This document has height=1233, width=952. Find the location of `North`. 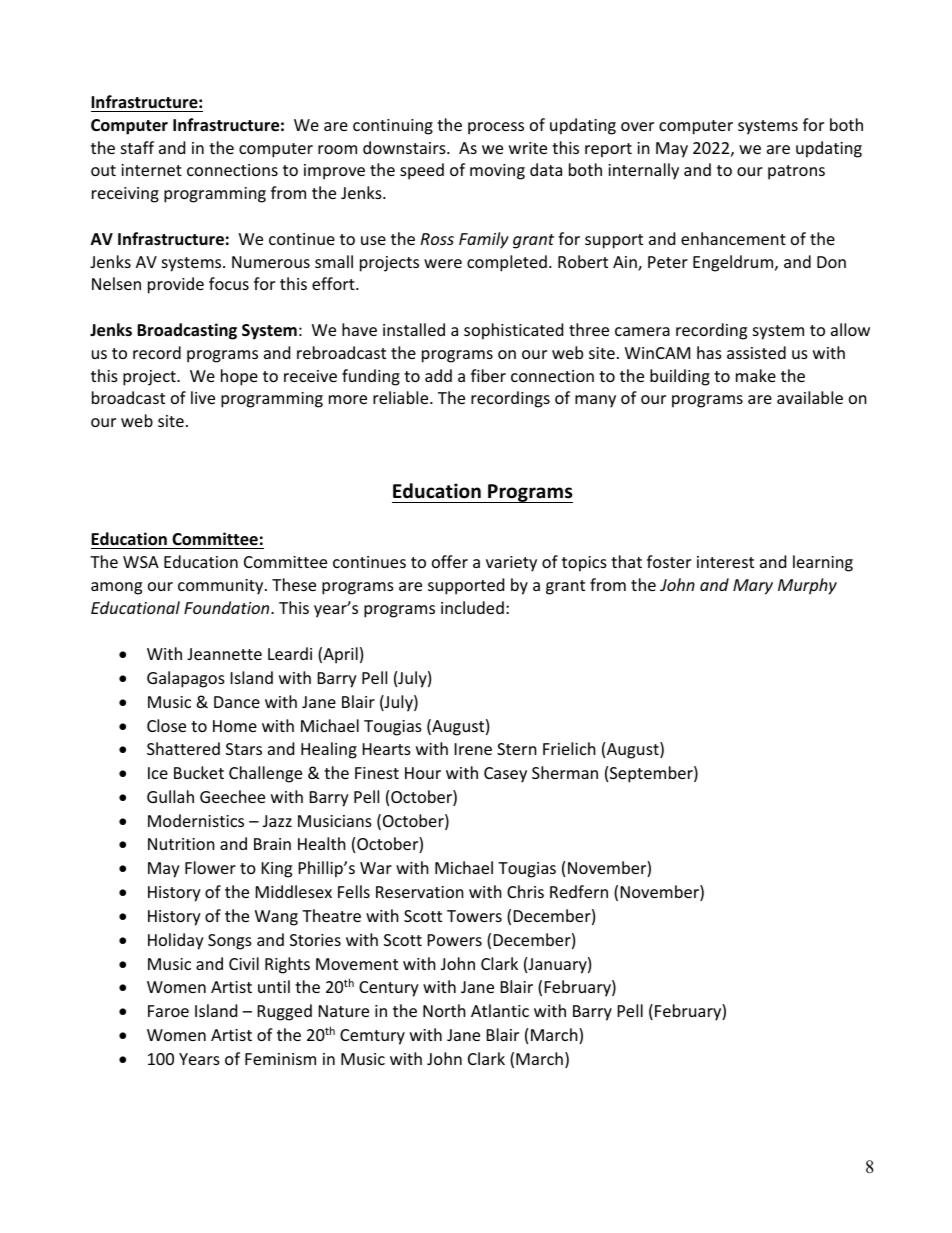

North is located at coordinates (444, 1010).
